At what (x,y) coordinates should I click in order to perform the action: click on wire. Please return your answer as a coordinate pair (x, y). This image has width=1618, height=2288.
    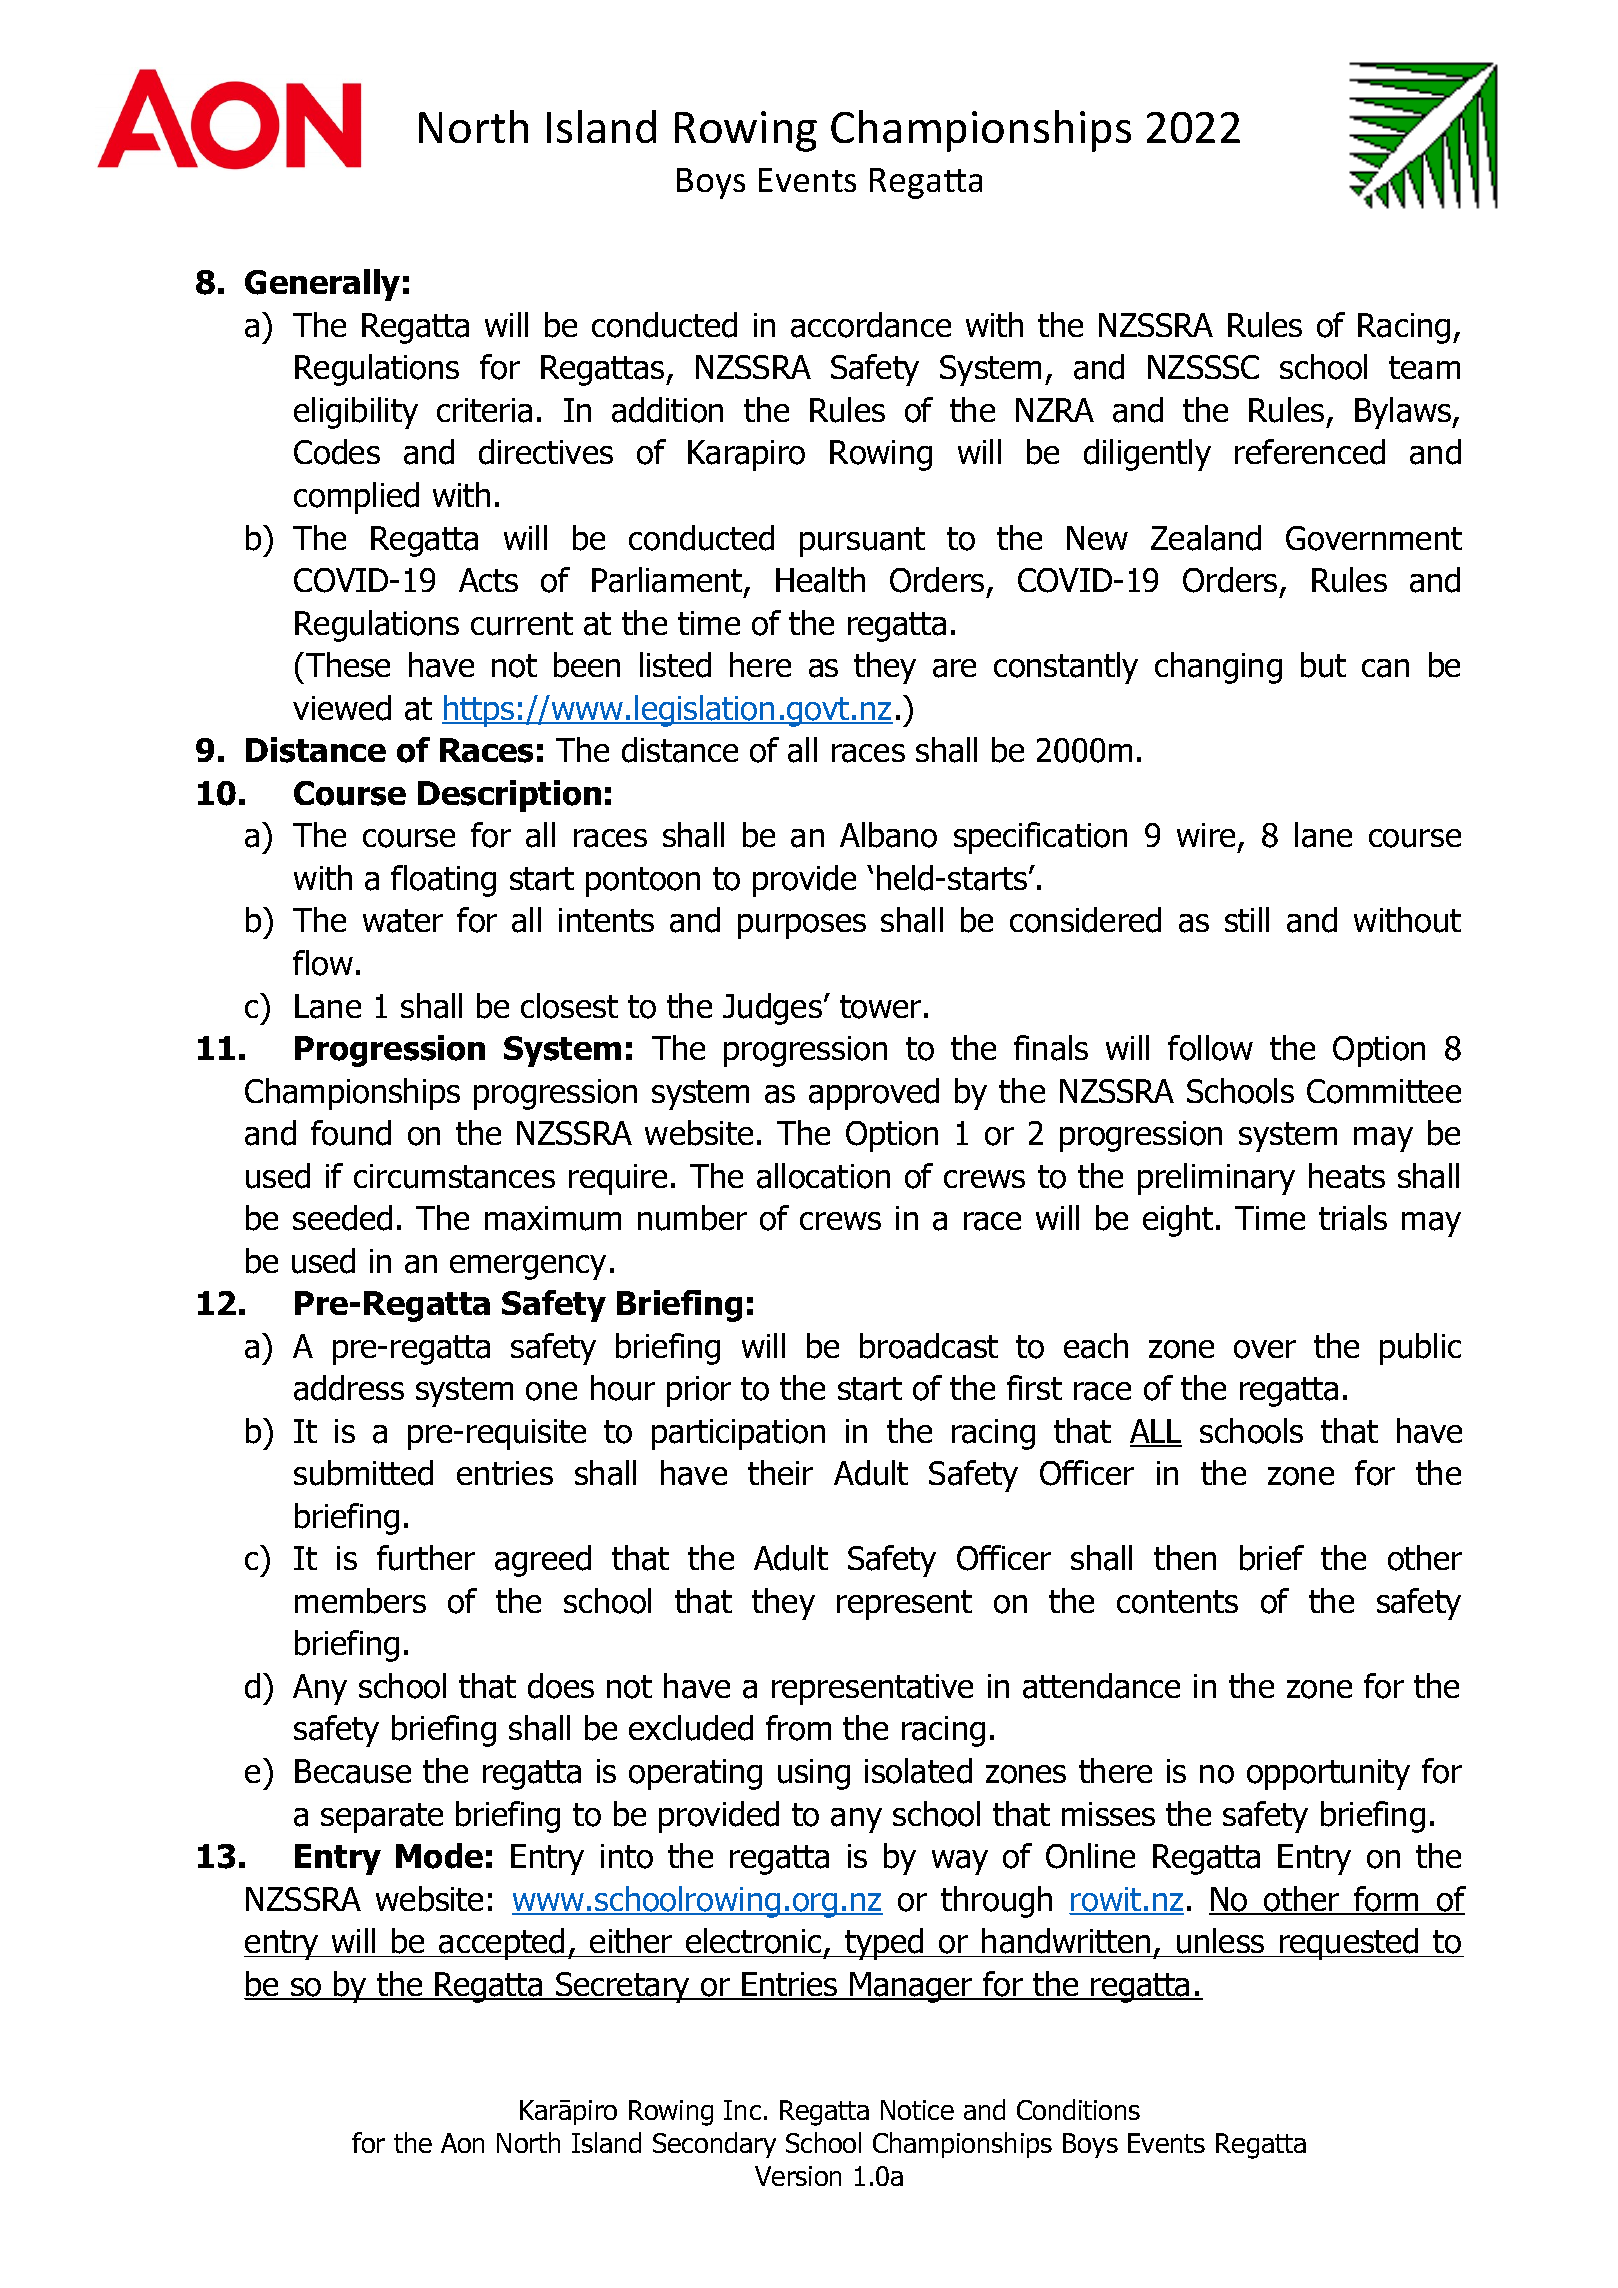
    Looking at the image, I should click on (1206, 835).
